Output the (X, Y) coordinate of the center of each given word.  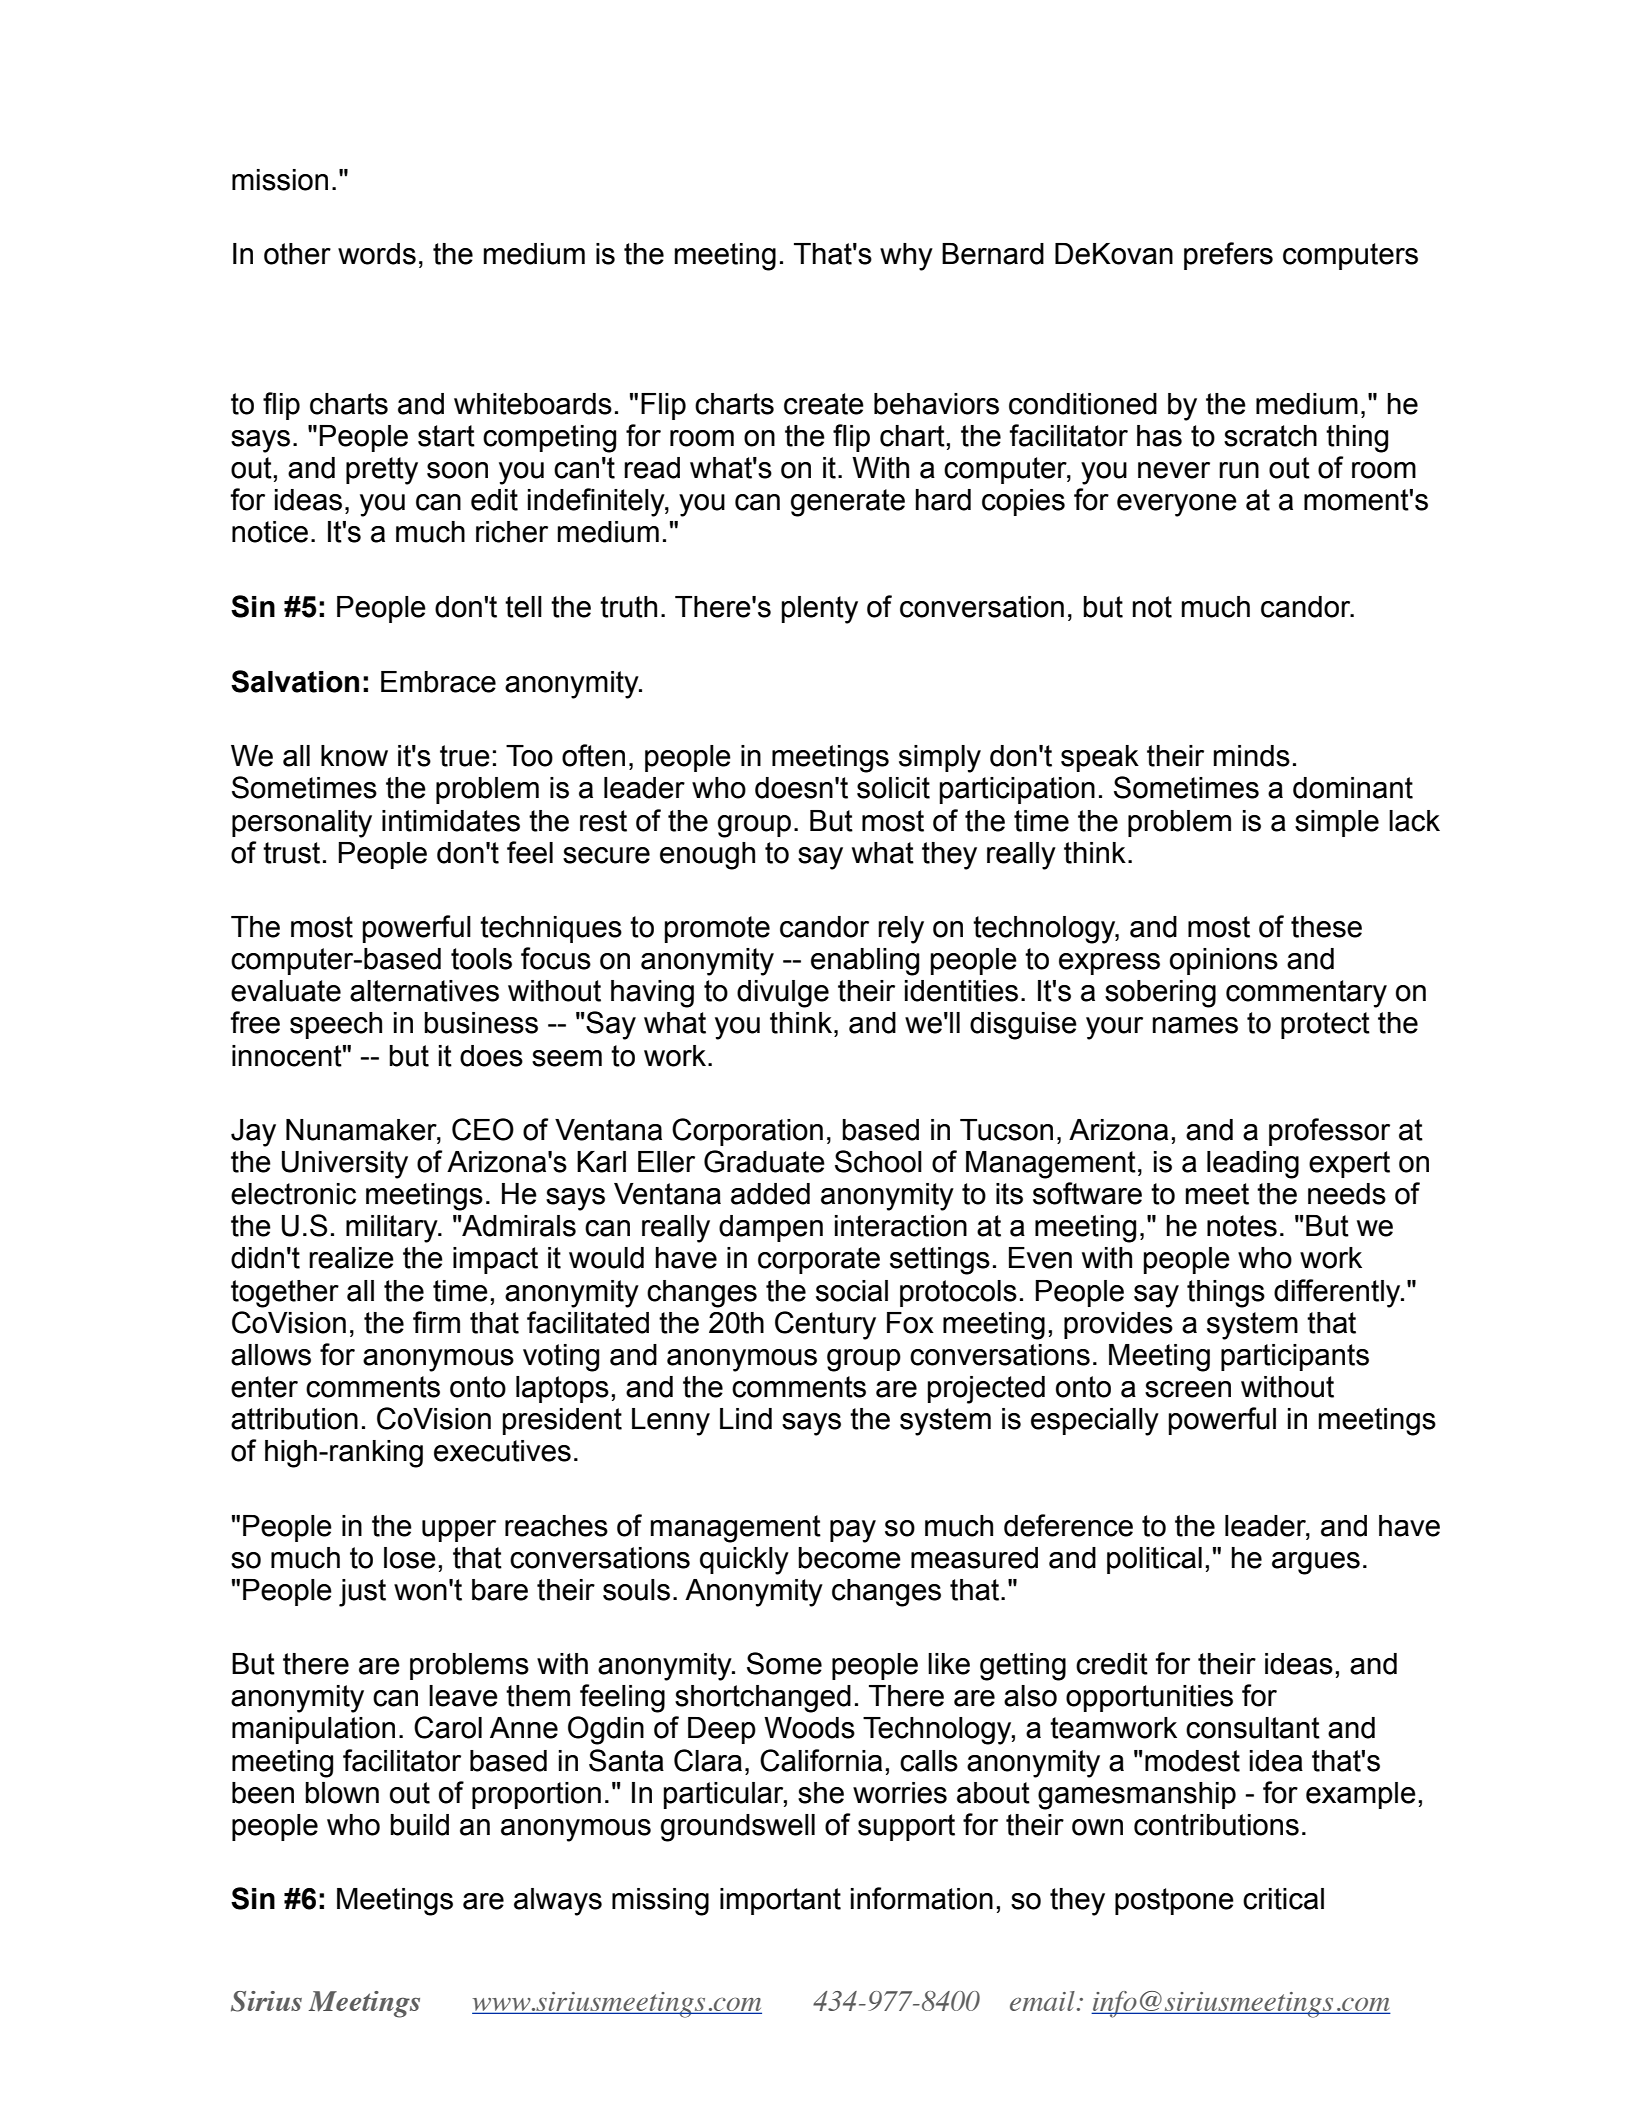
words (377, 254)
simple (1337, 823)
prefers (1228, 256)
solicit (893, 788)
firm (436, 1322)
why (906, 257)
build (419, 1825)
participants (1295, 1357)
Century (825, 1325)
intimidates (451, 821)
